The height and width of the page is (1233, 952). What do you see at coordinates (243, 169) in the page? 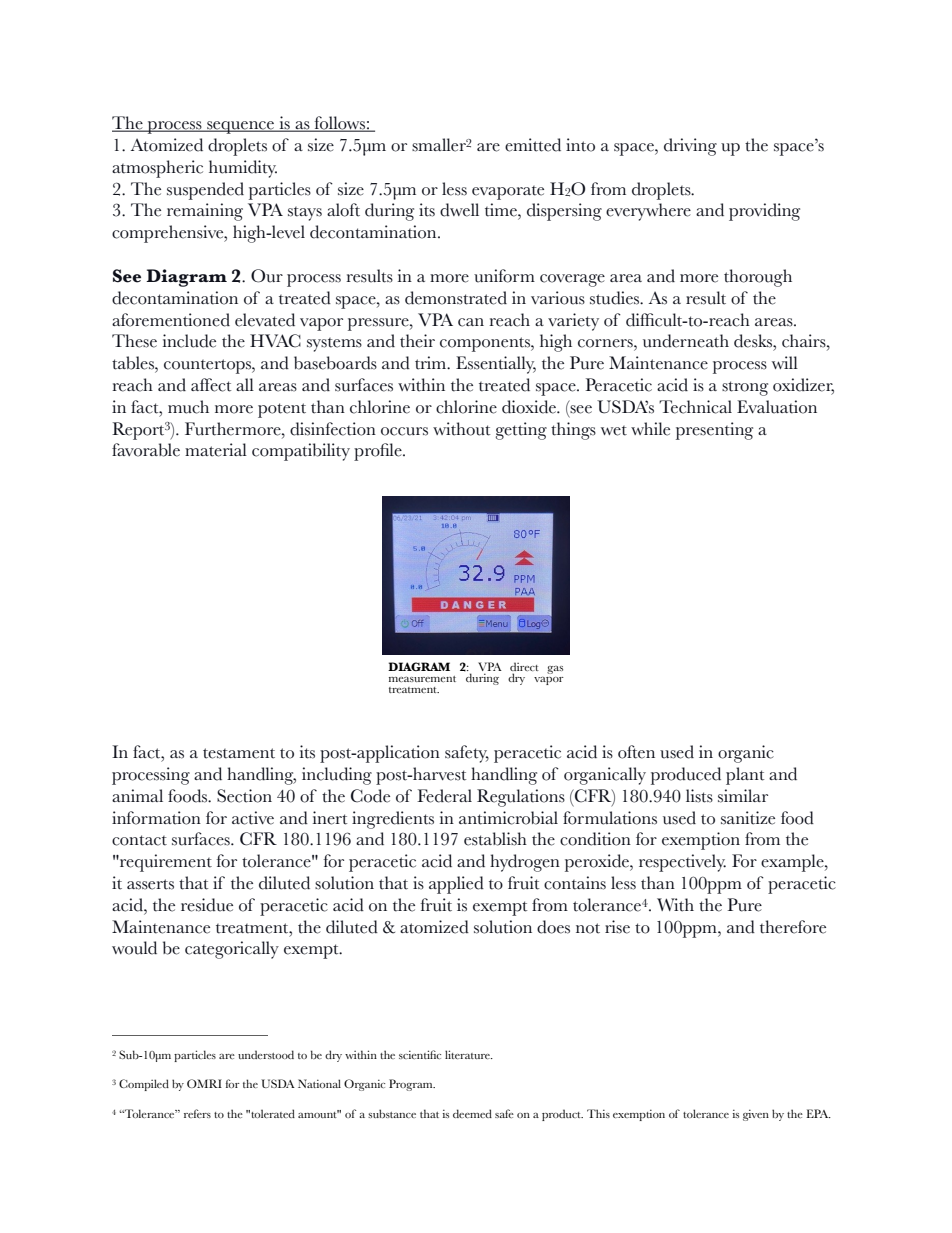
I see `humidity` at bounding box center [243, 169].
